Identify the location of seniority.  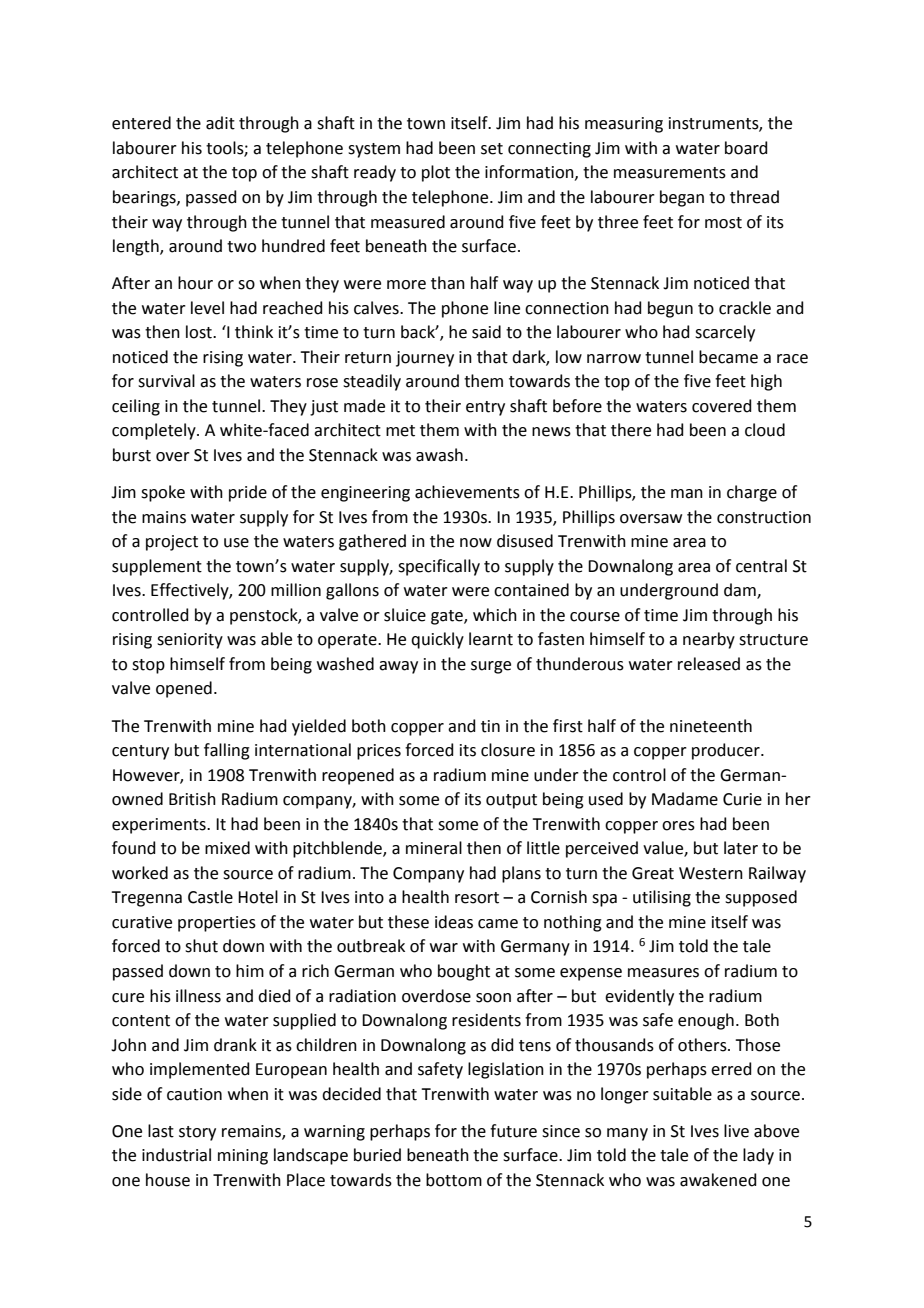
(190, 641).
